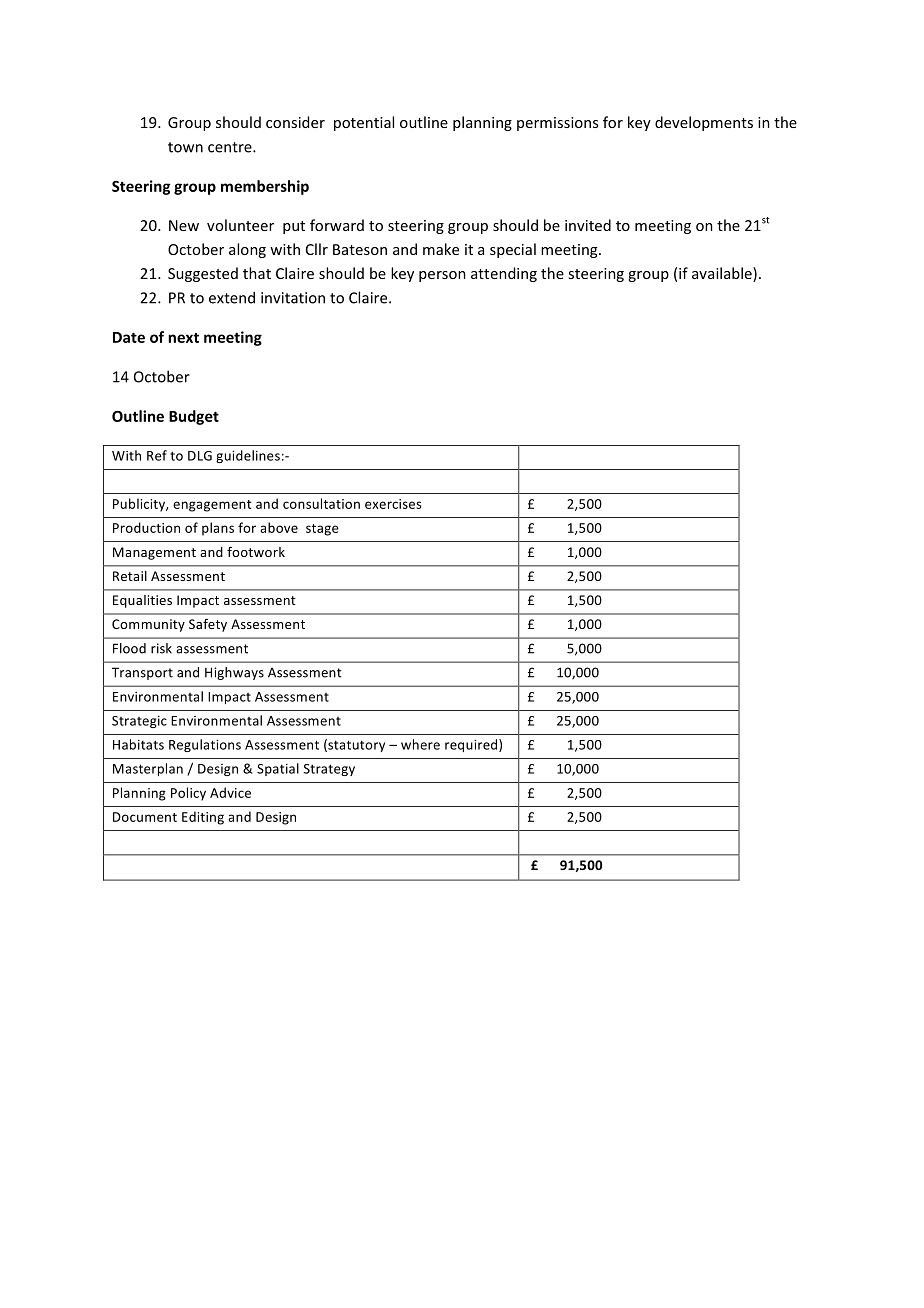 Image resolution: width=924 pixels, height=1308 pixels. Describe the element at coordinates (393, 504) in the page. I see `exercises` at that location.
